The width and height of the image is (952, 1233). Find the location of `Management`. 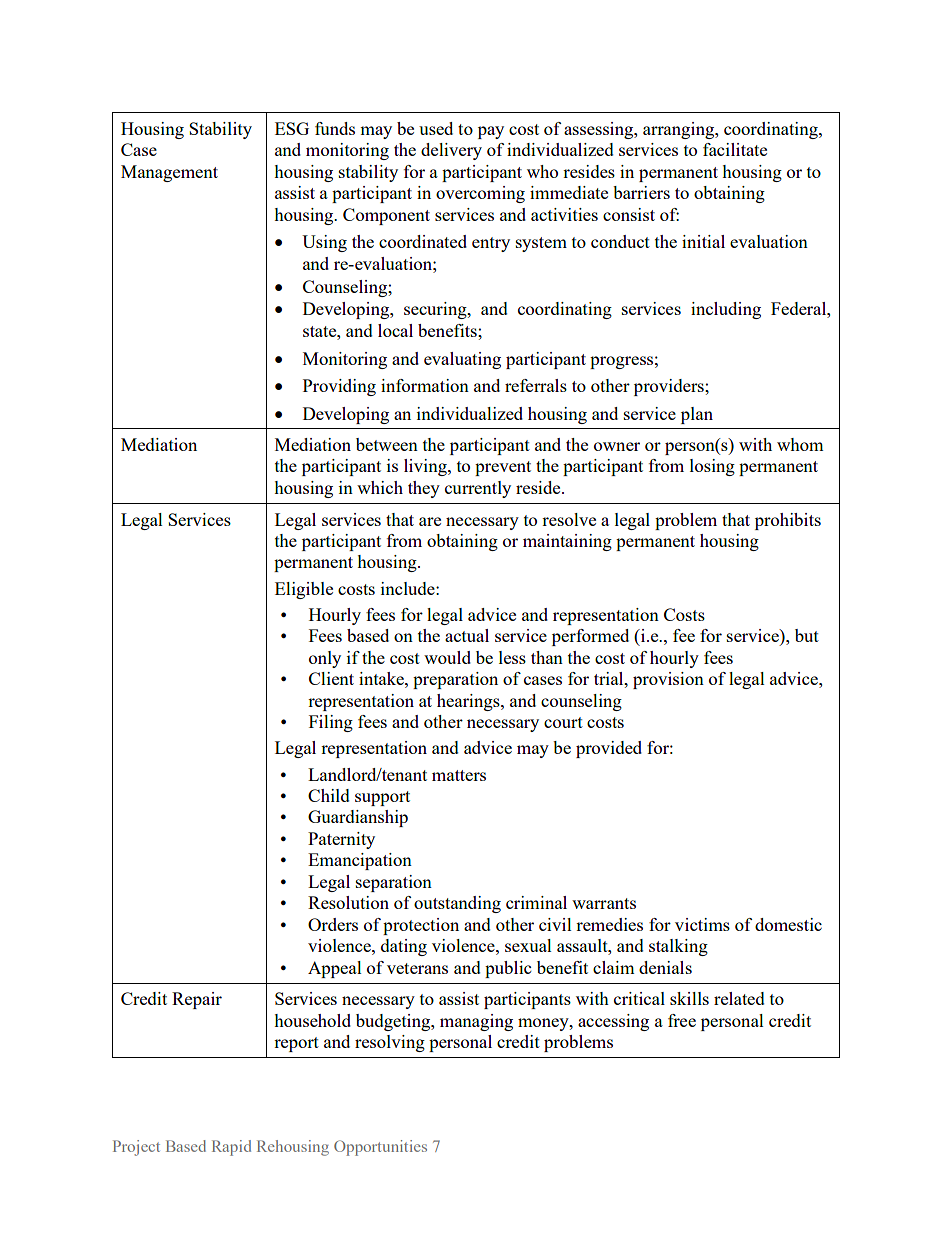

Management is located at coordinates (169, 173).
